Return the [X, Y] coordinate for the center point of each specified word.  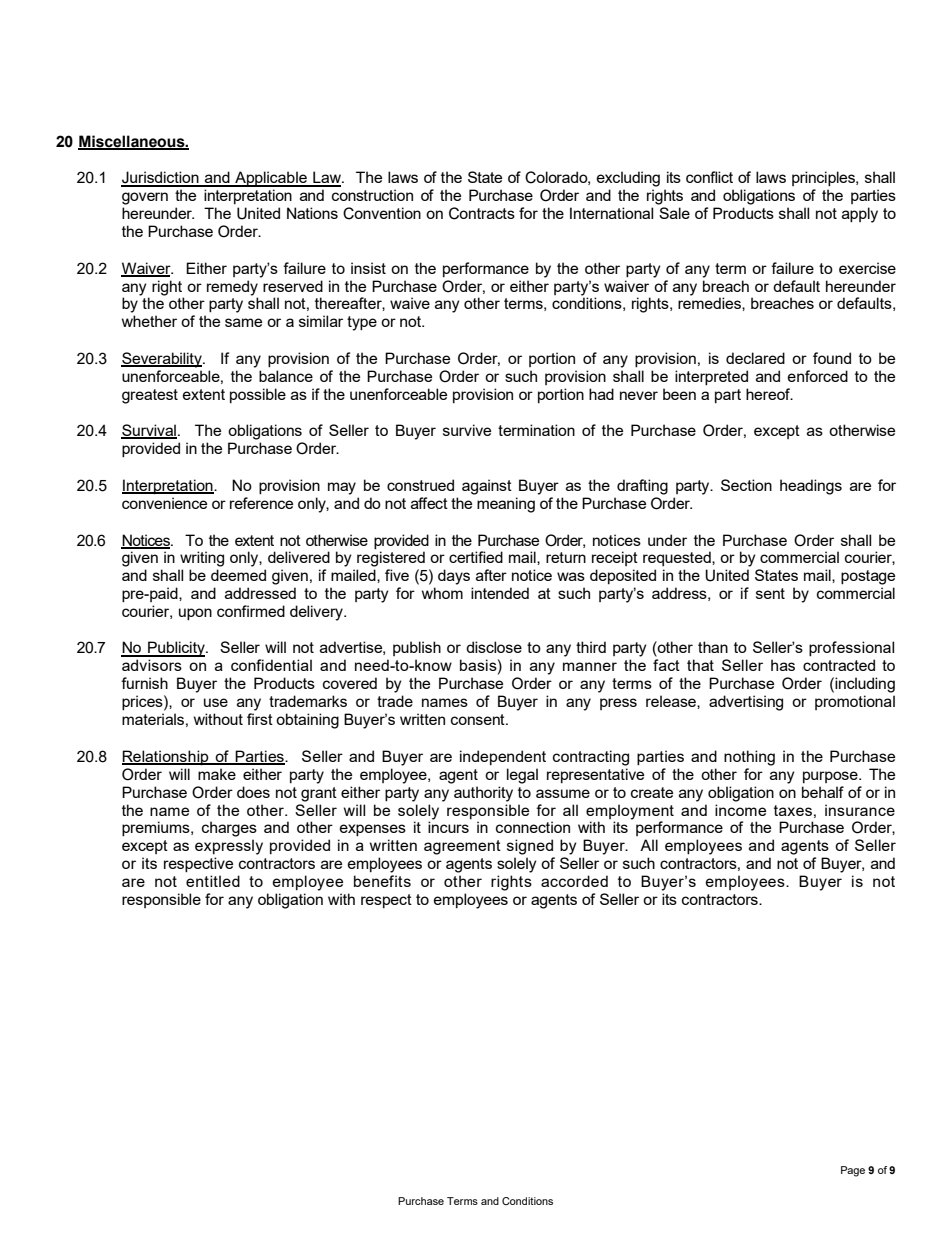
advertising [746, 703]
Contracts [482, 213]
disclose [494, 647]
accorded [574, 881]
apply [860, 215]
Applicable [271, 179]
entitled [213, 881]
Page [853, 1171]
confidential [271, 665]
